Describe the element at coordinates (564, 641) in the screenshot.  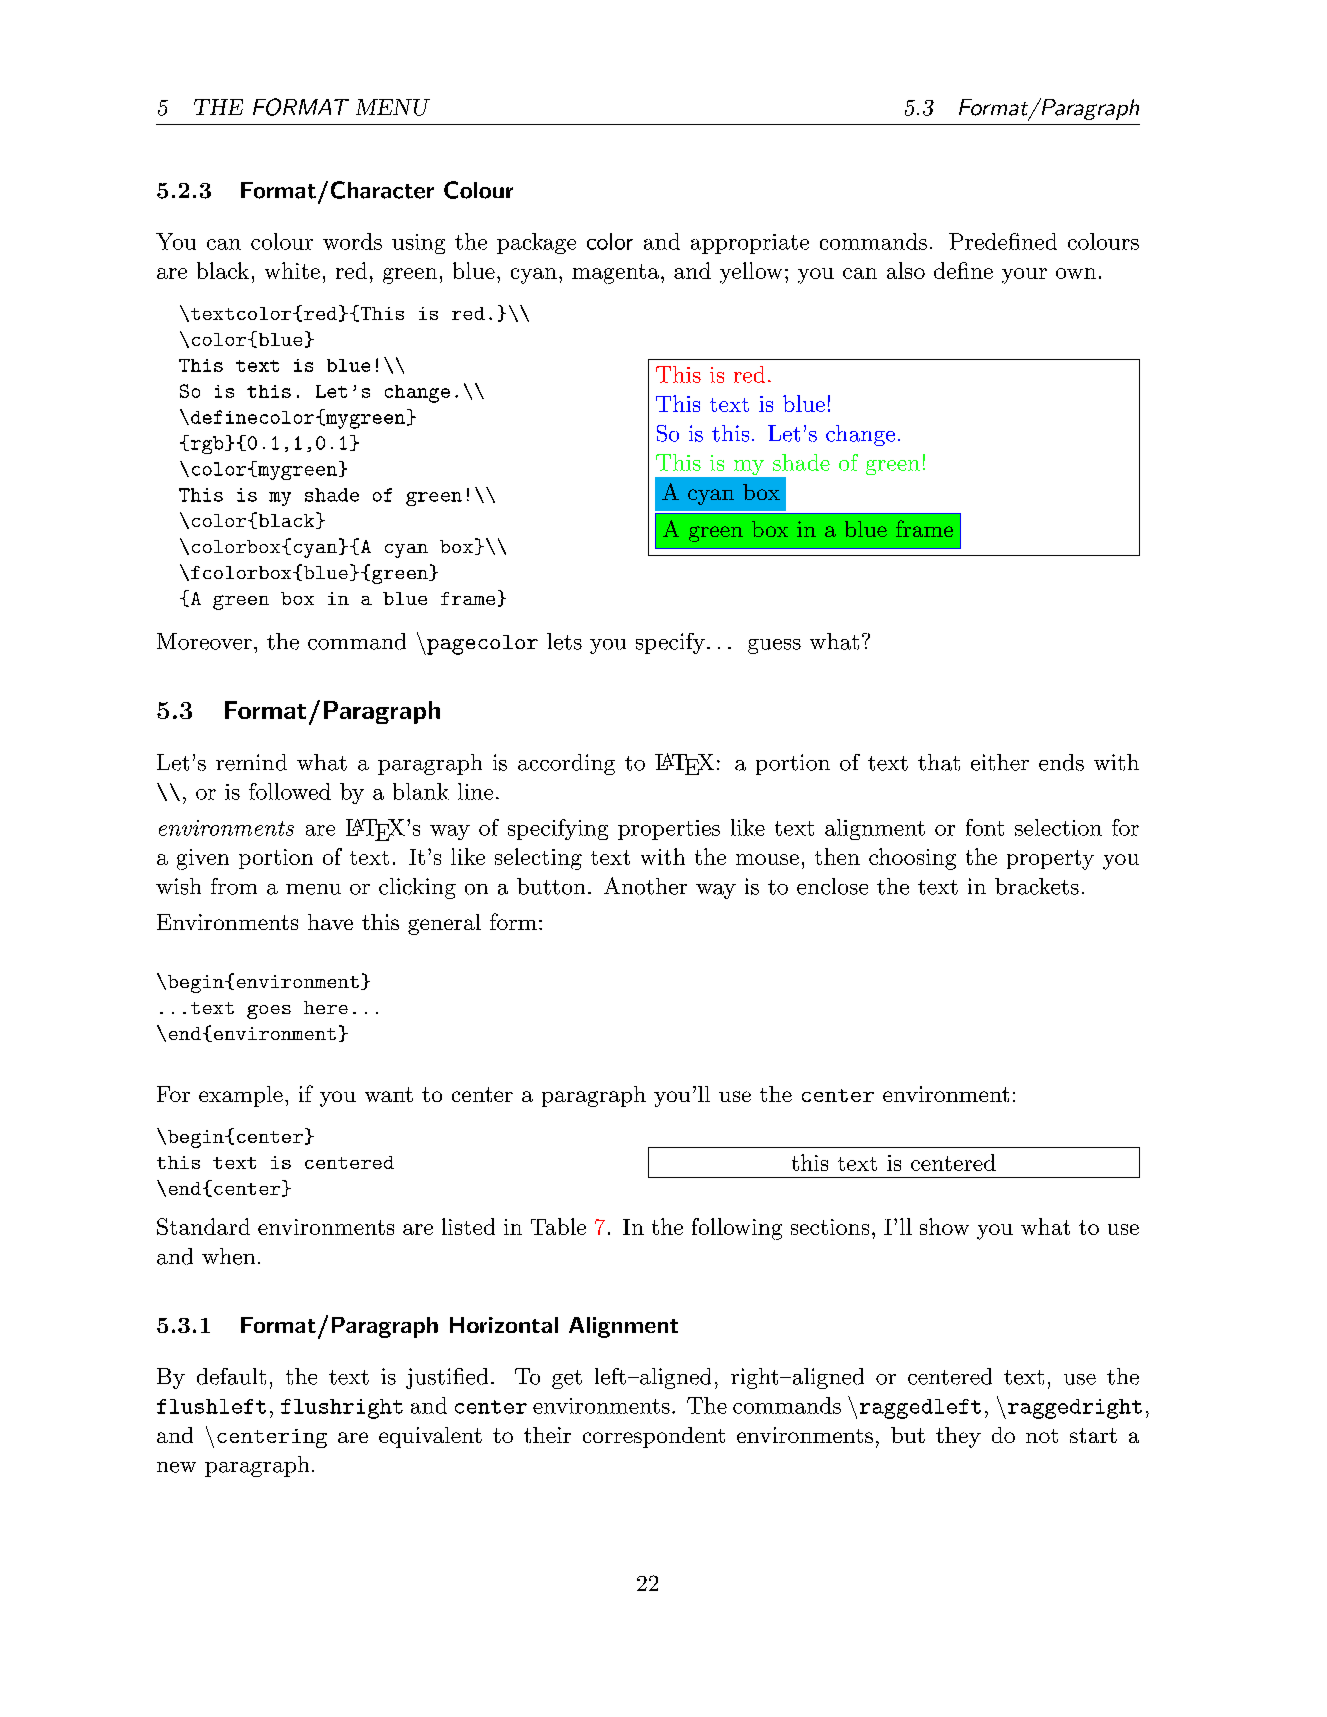
I see `lets` at that location.
